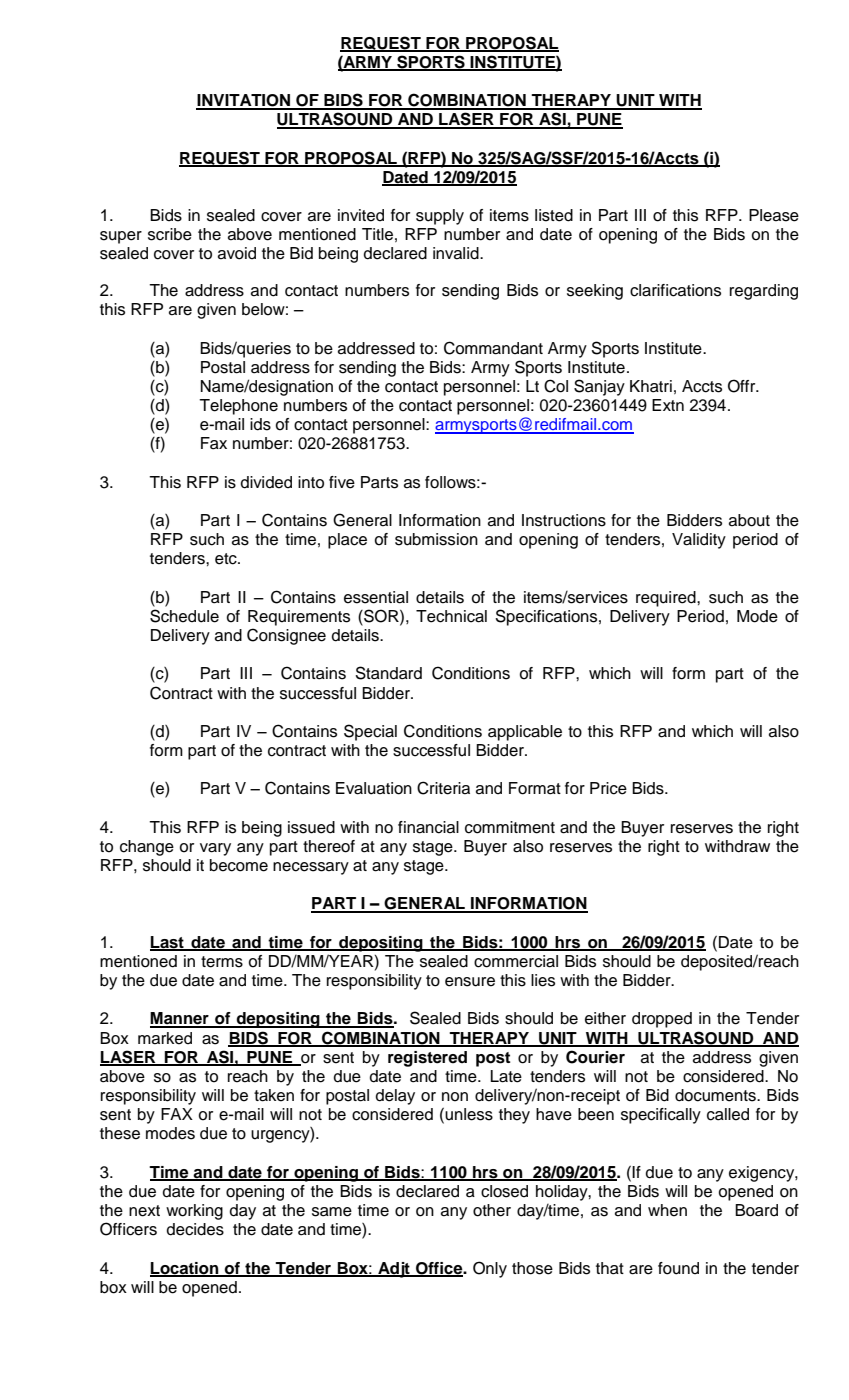 This document has height=1400, width=849. I want to click on Standard, so click(388, 673).
